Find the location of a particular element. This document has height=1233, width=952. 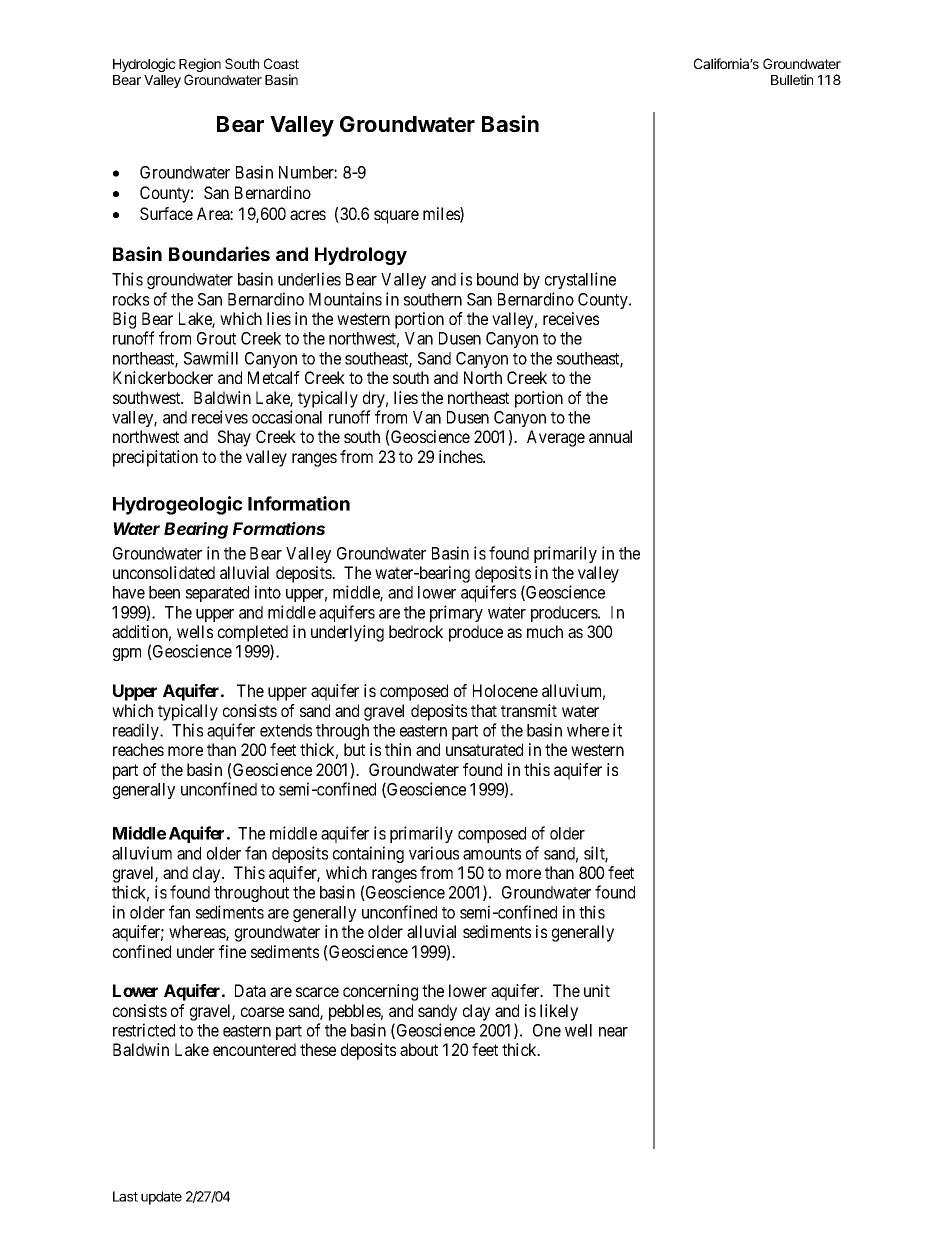

Region is located at coordinates (200, 66).
